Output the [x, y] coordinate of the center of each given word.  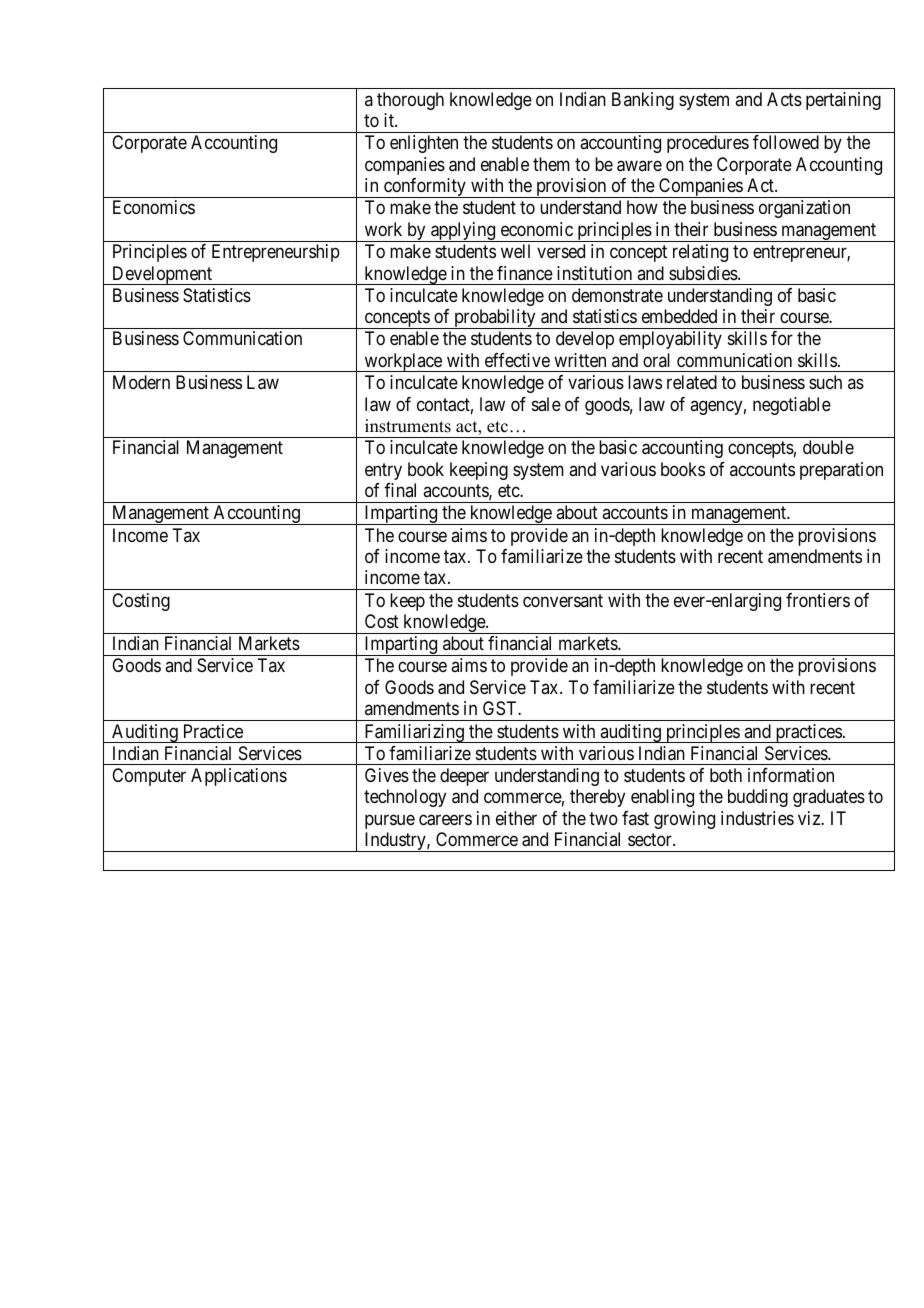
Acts [784, 99]
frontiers [818, 600]
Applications [239, 777]
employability [670, 340]
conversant [563, 600]
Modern [141, 382]
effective [517, 360]
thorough [410, 101]
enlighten [424, 144]
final [400, 490]
